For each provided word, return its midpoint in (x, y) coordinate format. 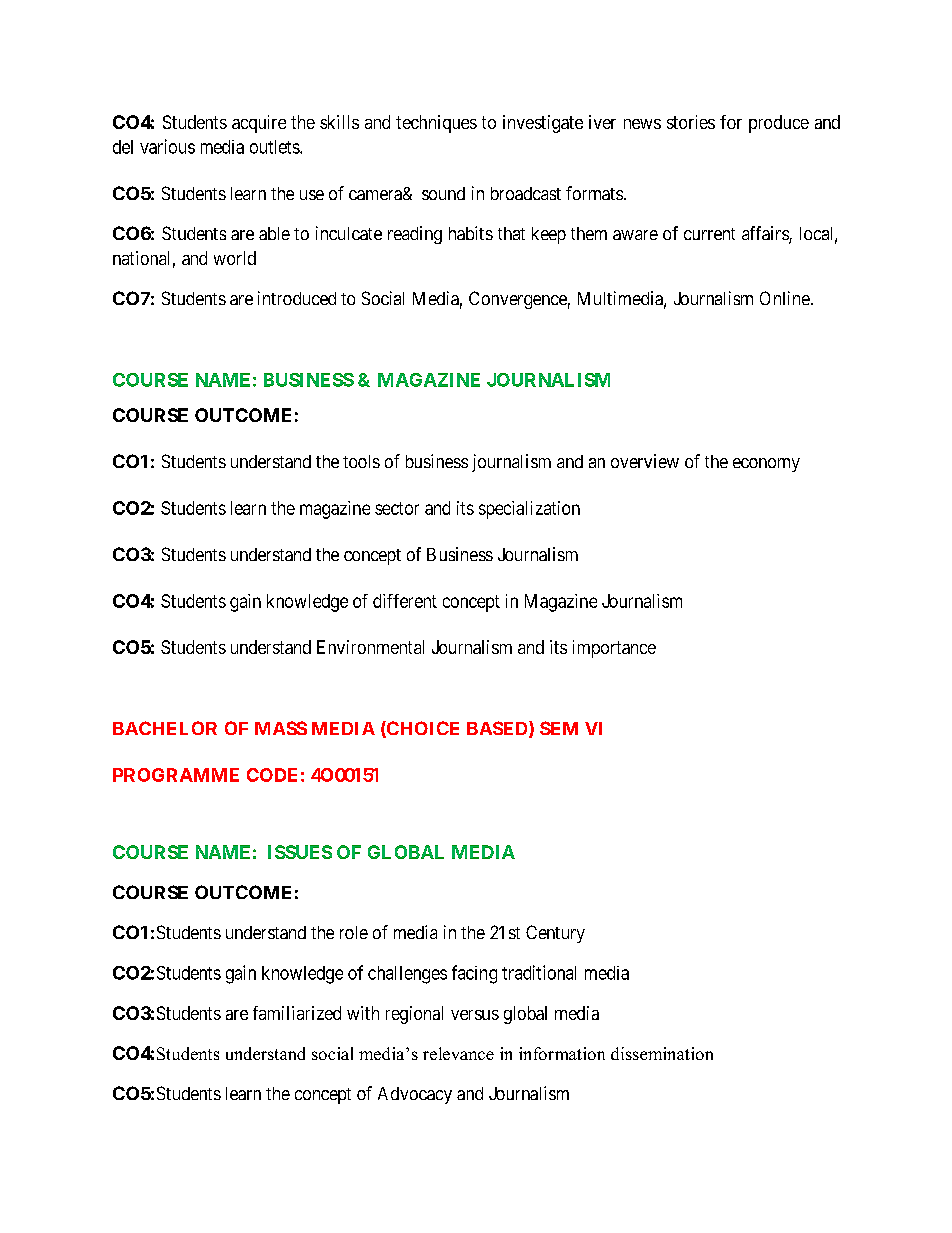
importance (614, 649)
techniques (436, 124)
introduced (297, 298)
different (405, 601)
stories (691, 122)
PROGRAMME (176, 775)
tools (361, 461)
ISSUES (300, 852)
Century (555, 934)
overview (645, 461)
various (167, 146)
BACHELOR (165, 728)
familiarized (297, 1013)
